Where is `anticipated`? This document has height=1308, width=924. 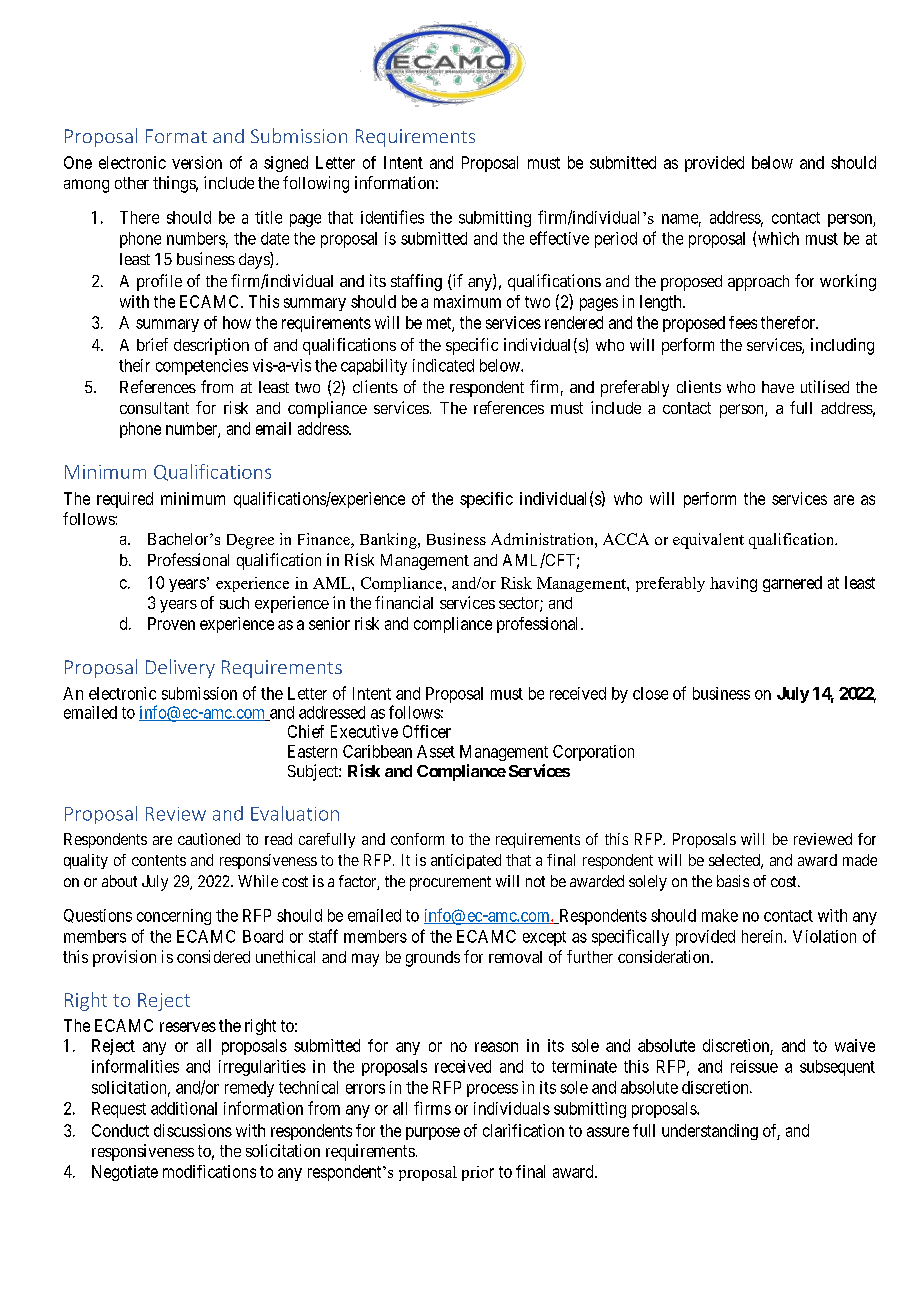
anticipated is located at coordinates (466, 861).
